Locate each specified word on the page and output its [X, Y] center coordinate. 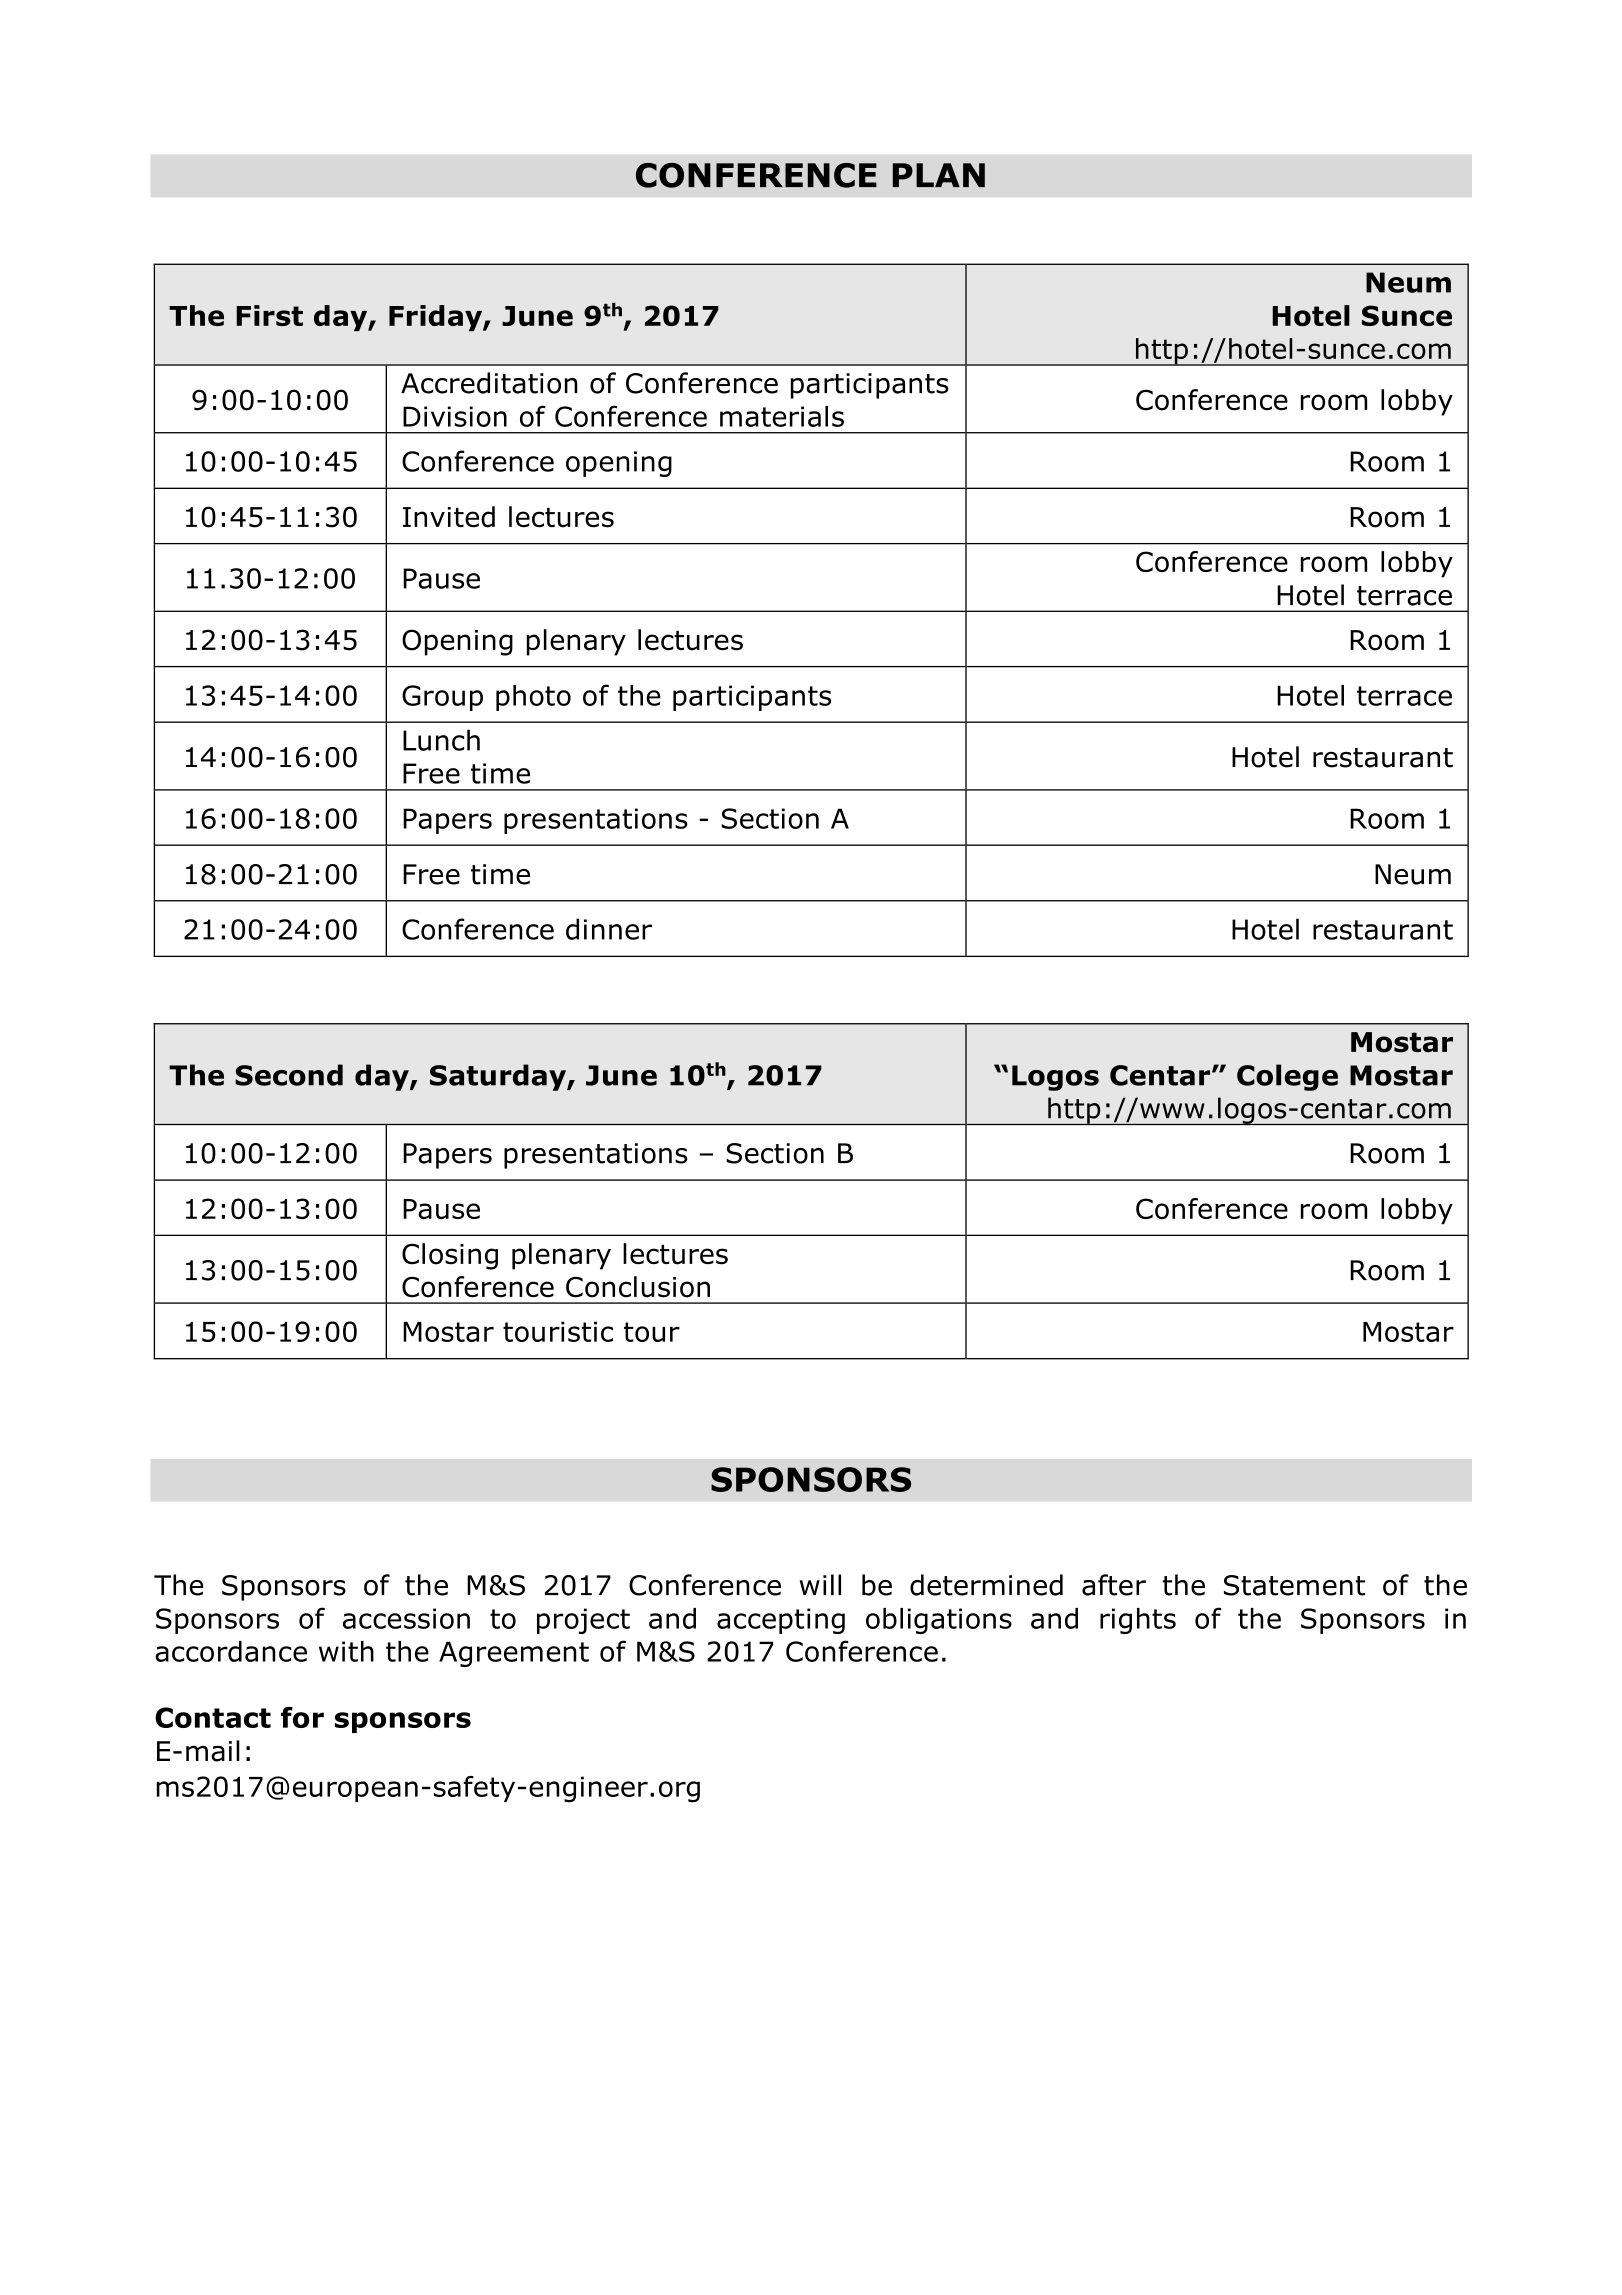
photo [533, 698]
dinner [609, 929]
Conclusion [638, 1287]
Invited [449, 517]
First [269, 315]
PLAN [939, 175]
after [1114, 1585]
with [346, 1651]
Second [289, 1075]
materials [782, 416]
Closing [450, 1256]
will [820, 1584]
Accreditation [489, 383]
